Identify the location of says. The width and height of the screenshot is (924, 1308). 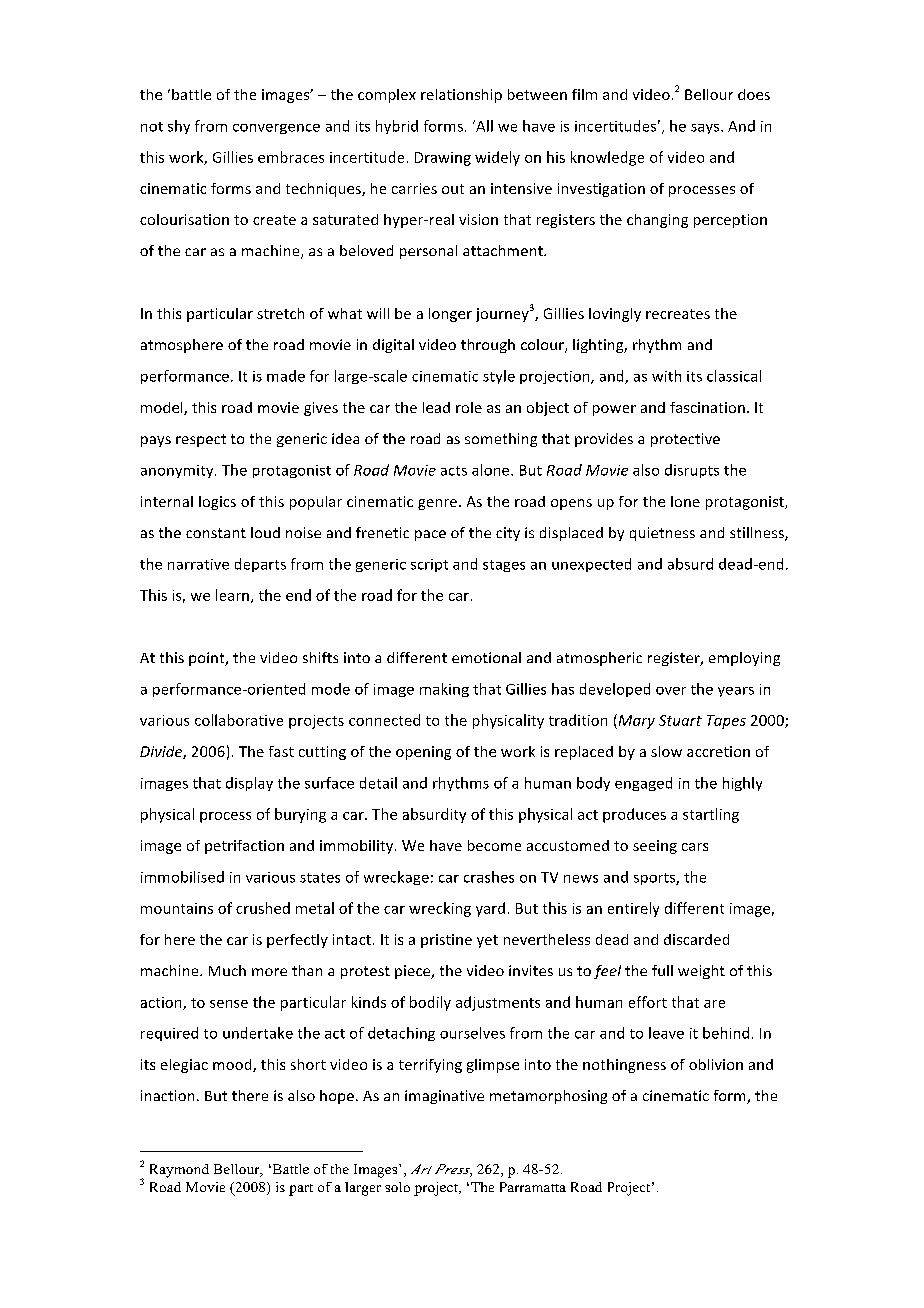
(706, 129).
